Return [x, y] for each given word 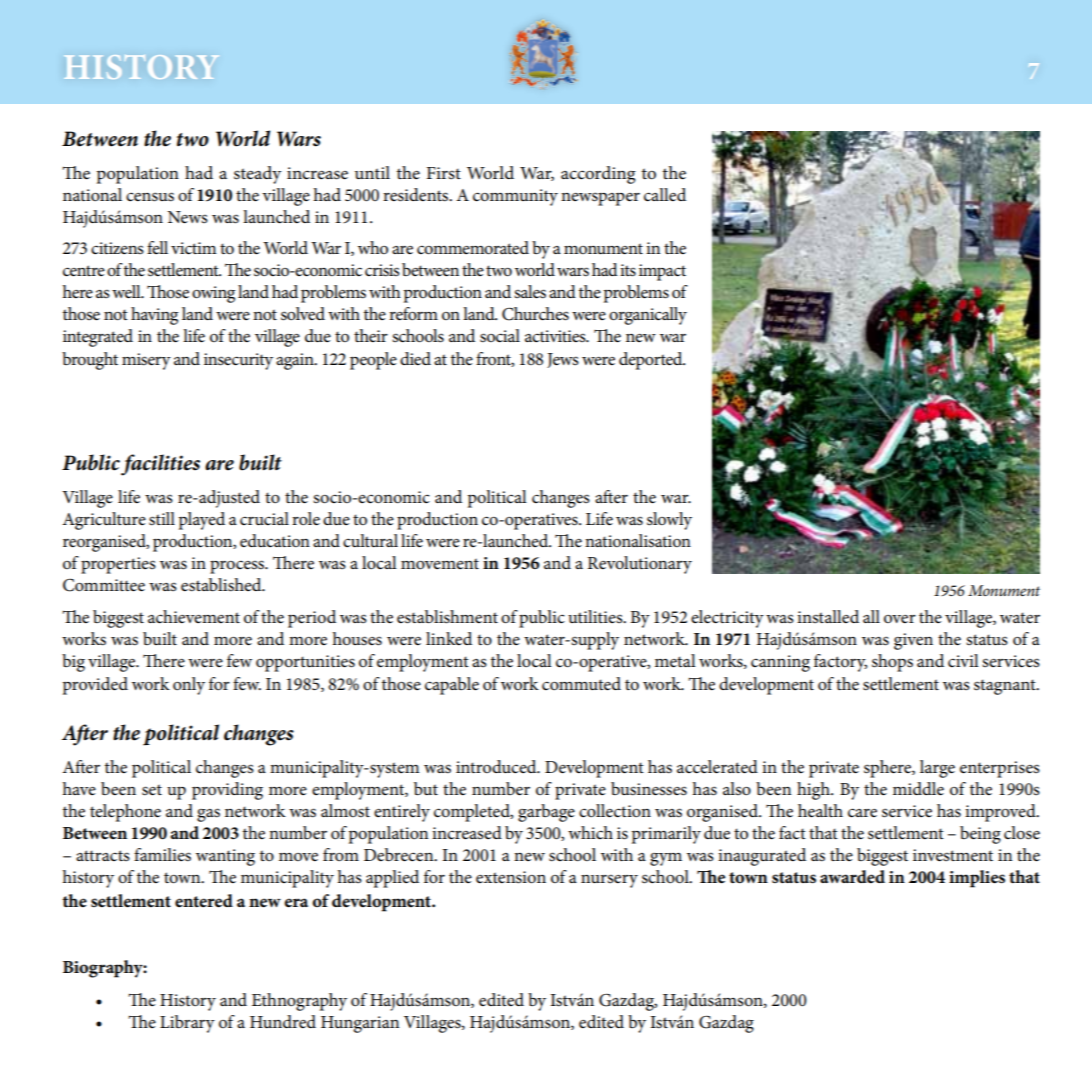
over [900, 619]
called [665, 195]
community [515, 197]
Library [187, 1024]
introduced [497, 767]
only [189, 686]
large [937, 769]
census [150, 197]
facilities [160, 465]
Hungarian [360, 1024]
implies [977, 879]
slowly [669, 521]
